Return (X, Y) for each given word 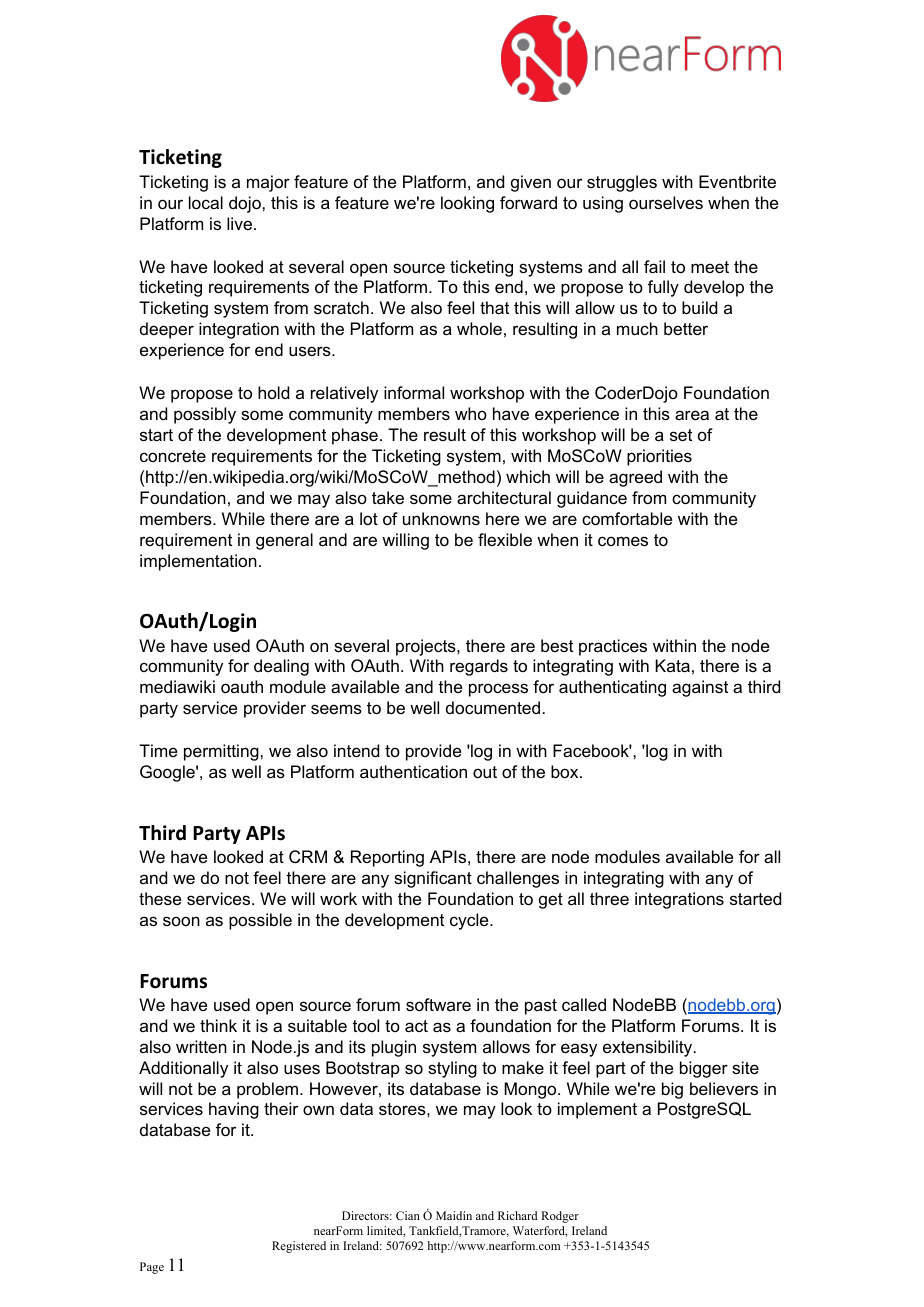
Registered (299, 1247)
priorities (659, 457)
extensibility (649, 1048)
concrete (173, 456)
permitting (222, 752)
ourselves (666, 202)
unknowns (441, 518)
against (700, 688)
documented (493, 707)
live (239, 223)
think (218, 1025)
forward (528, 202)
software (438, 1004)
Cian (408, 1215)
